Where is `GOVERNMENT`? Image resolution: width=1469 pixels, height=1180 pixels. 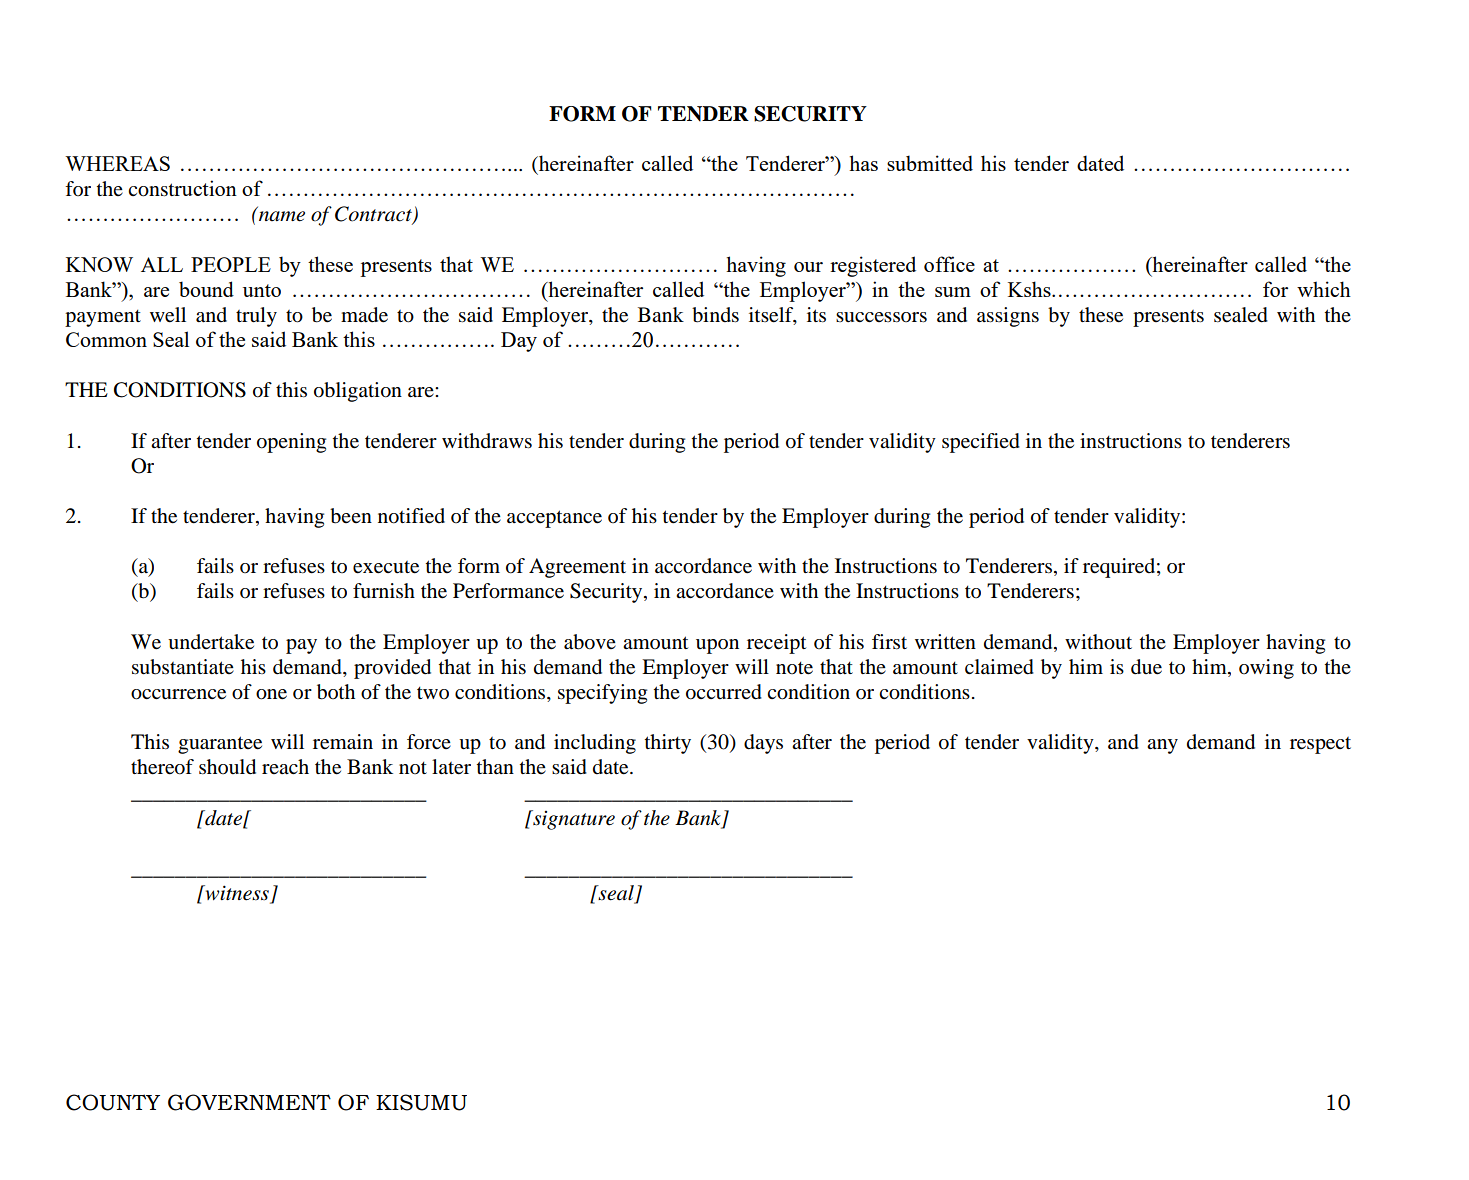 GOVERNMENT is located at coordinates (249, 1102).
